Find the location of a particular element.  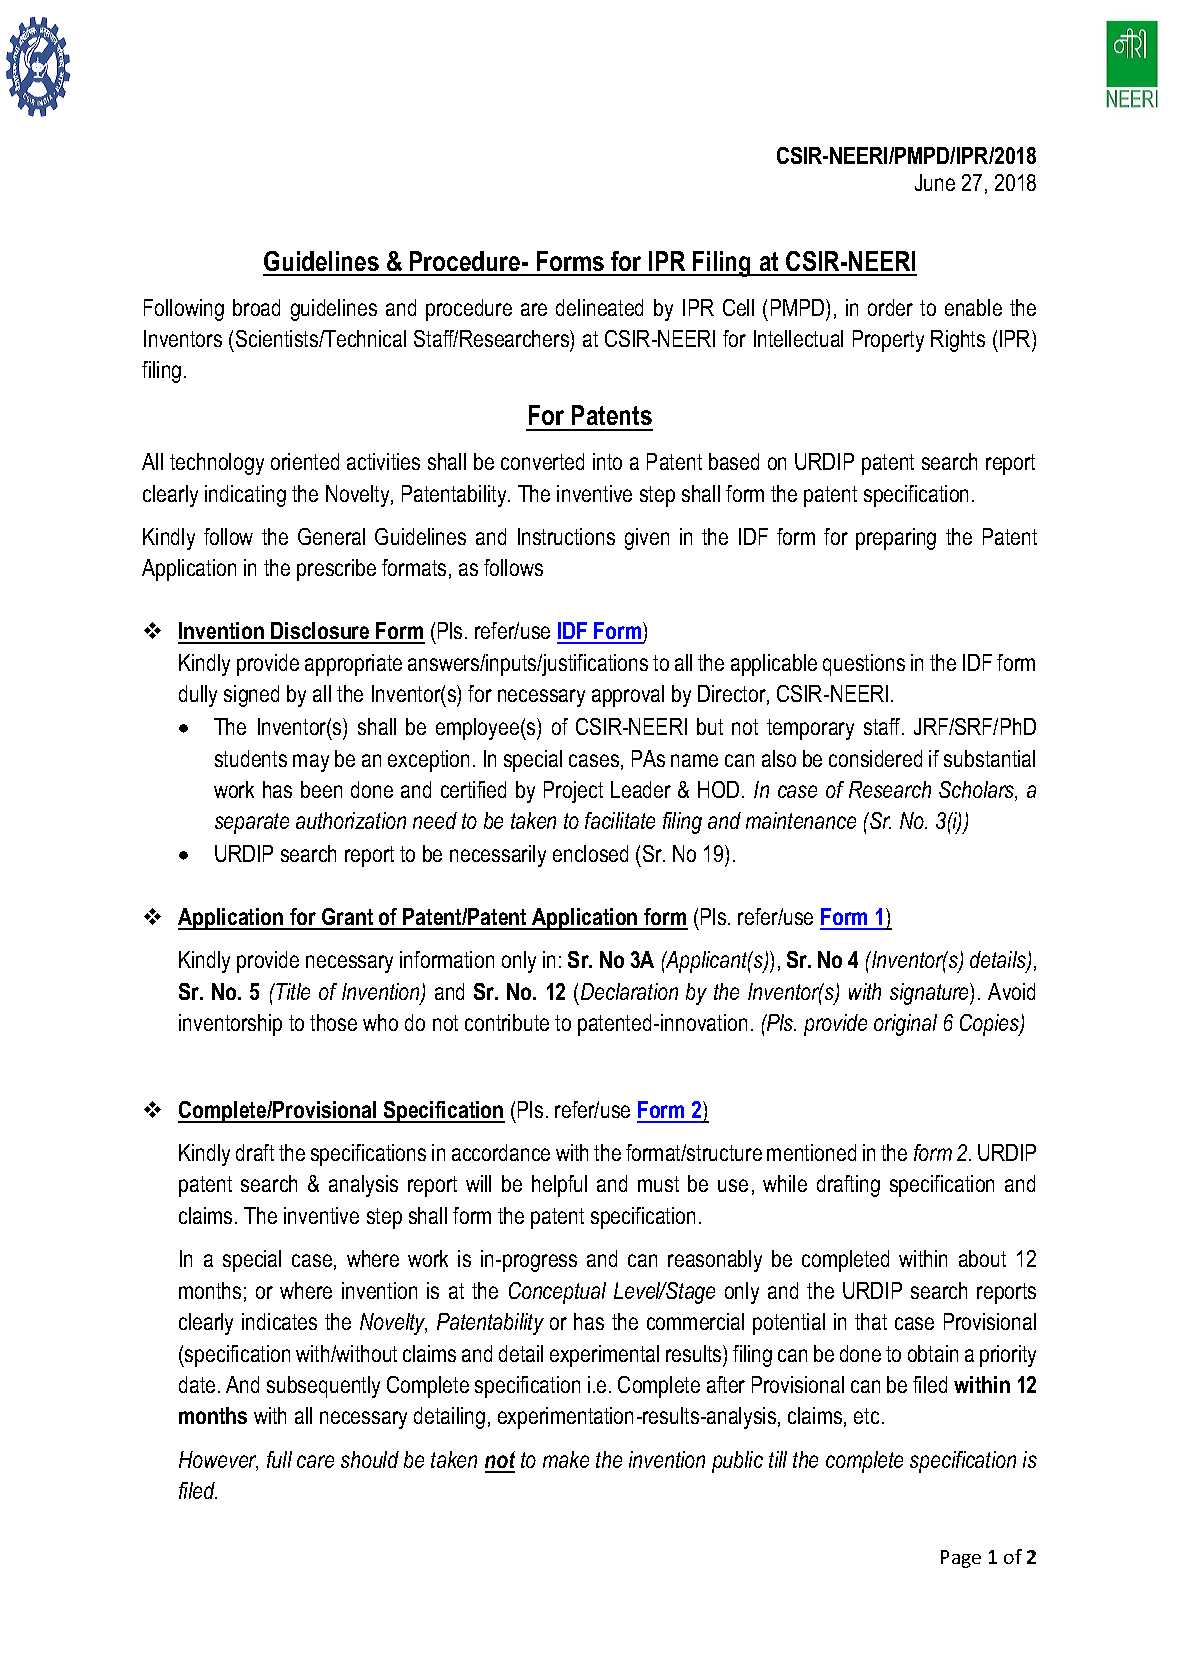

questions is located at coordinates (864, 665).
